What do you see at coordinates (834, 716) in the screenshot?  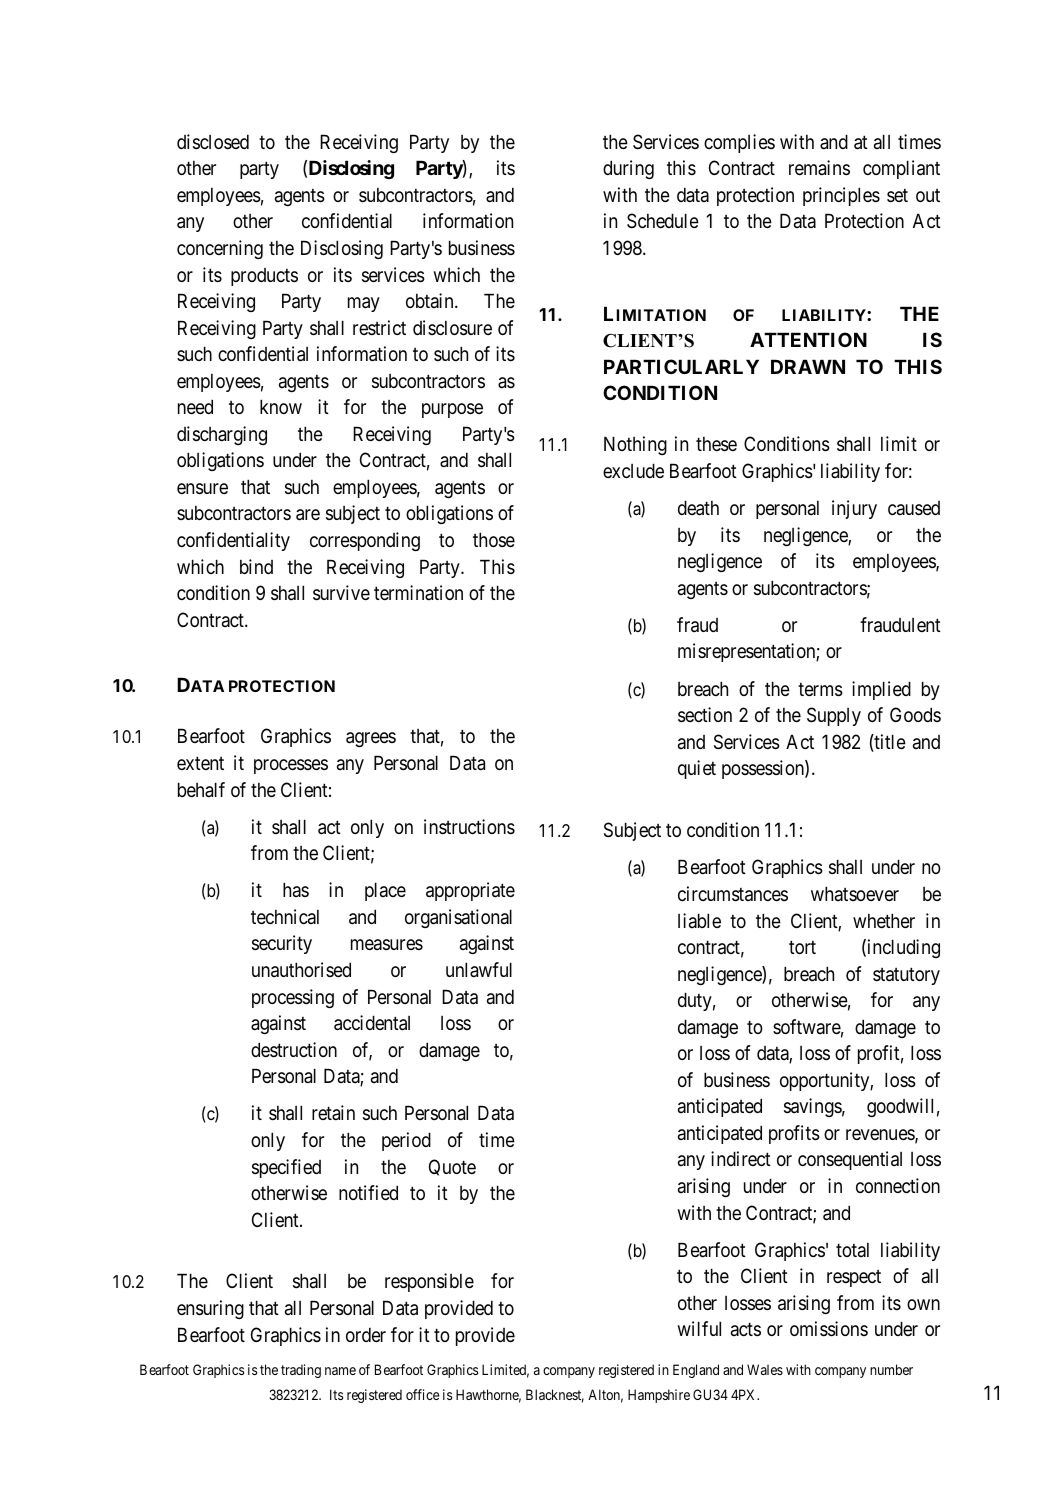 I see `Supply` at bounding box center [834, 716].
